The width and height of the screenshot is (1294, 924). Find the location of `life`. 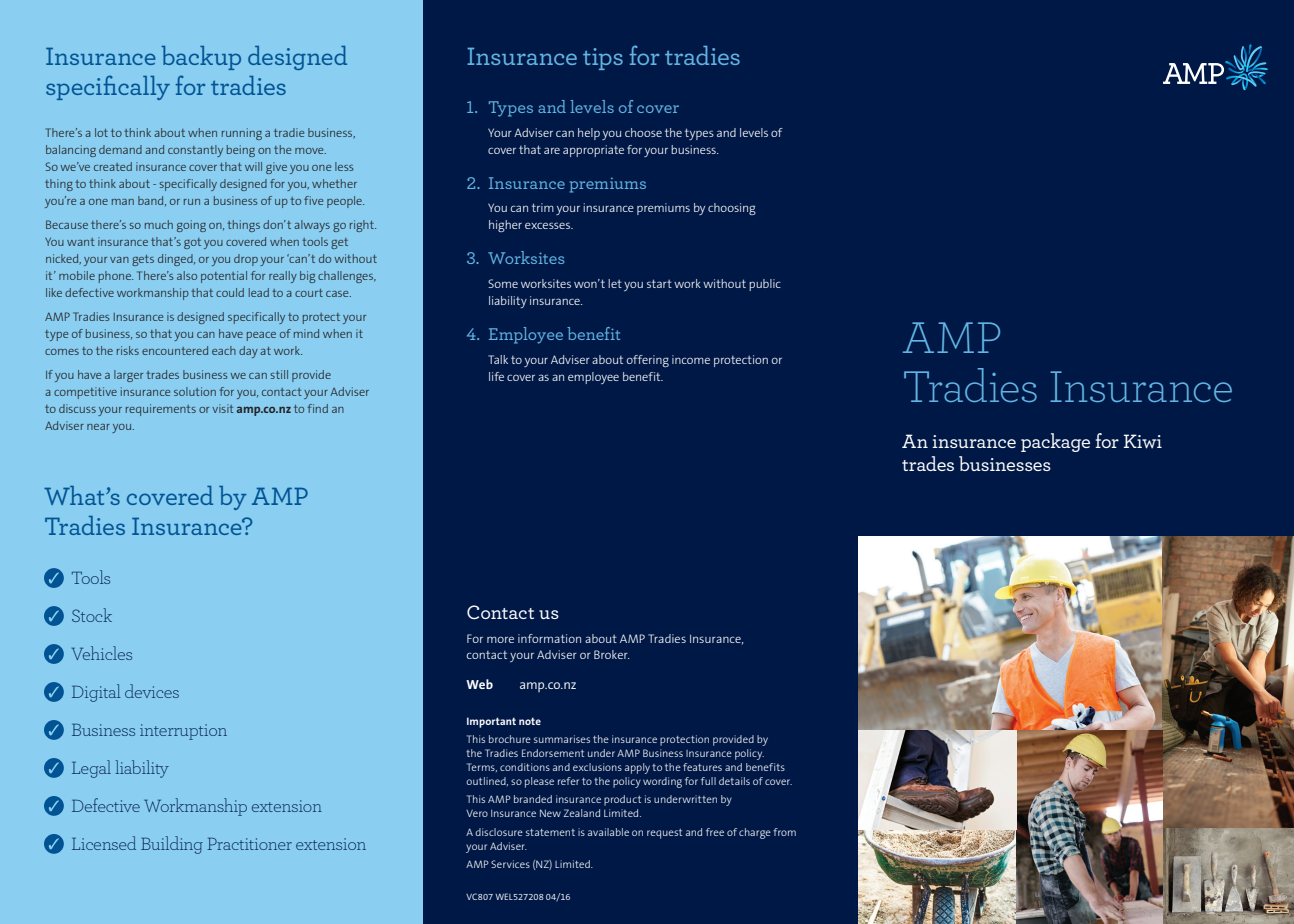

life is located at coordinates (496, 376).
